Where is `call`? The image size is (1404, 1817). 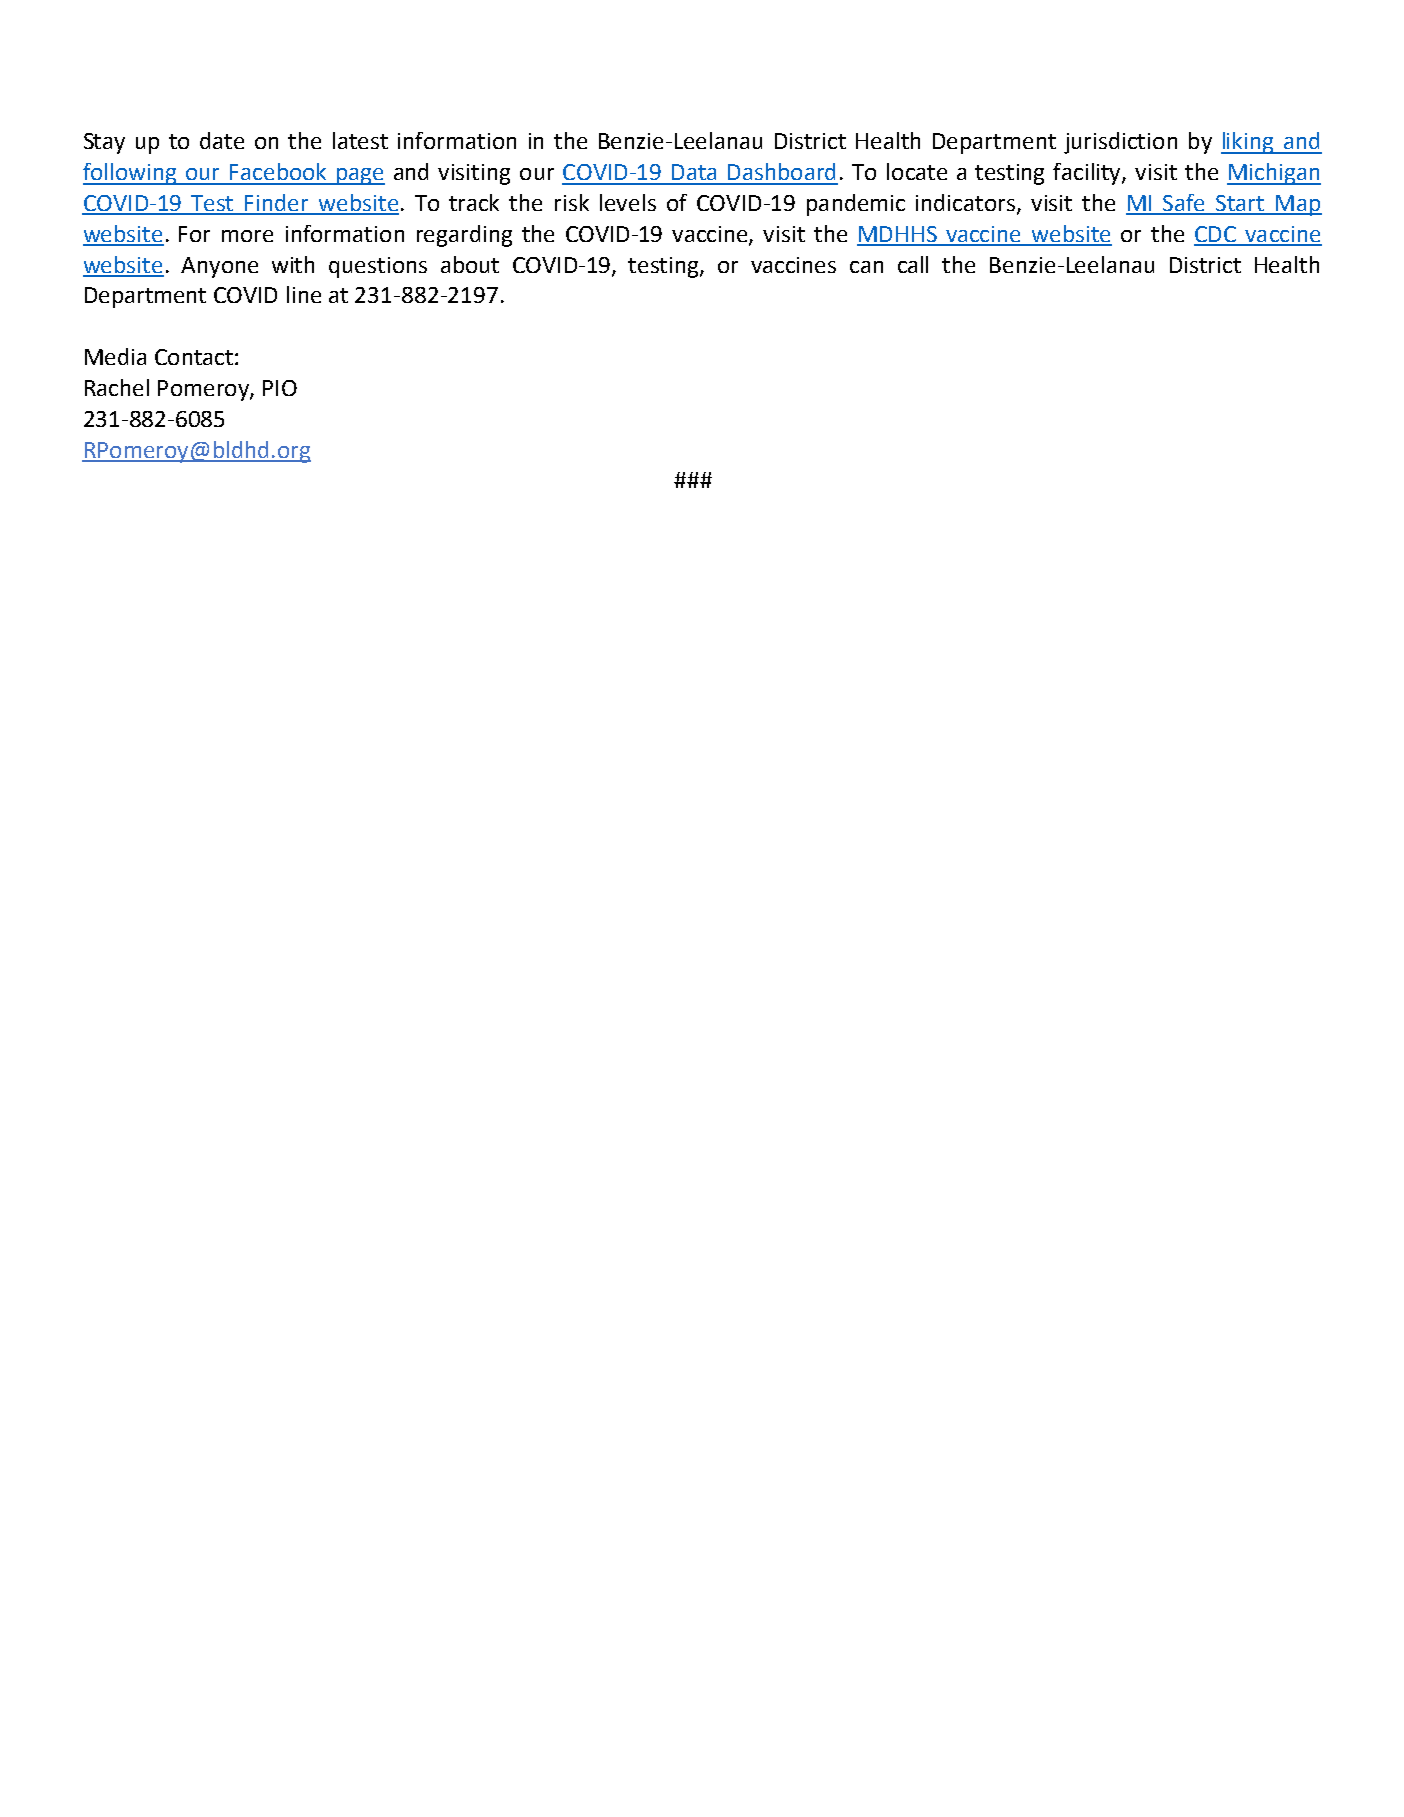
call is located at coordinates (913, 264).
